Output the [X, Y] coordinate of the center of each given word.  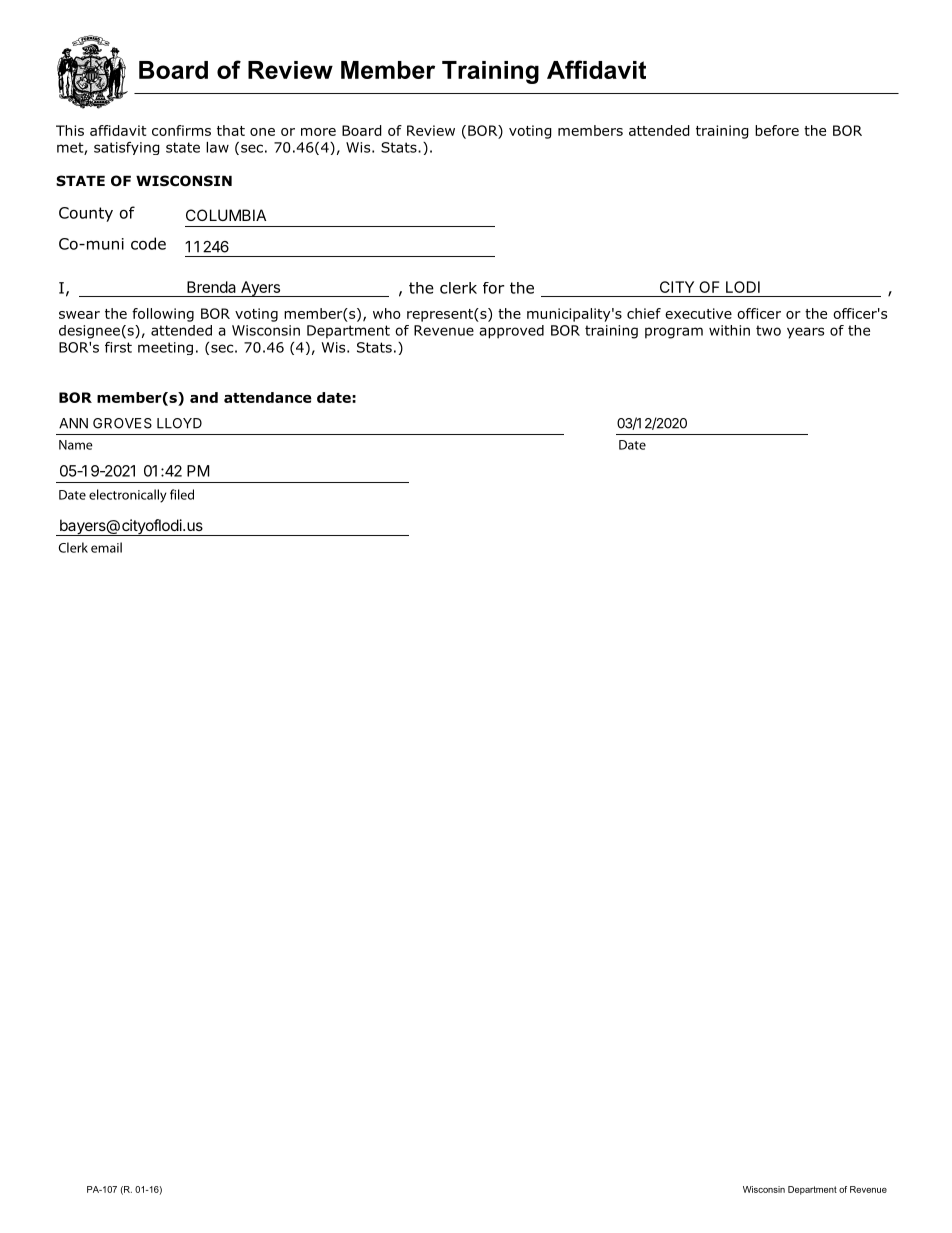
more [318, 132]
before [777, 130]
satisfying [127, 148]
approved [511, 332]
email [106, 547]
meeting [165, 348]
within [729, 330]
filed [182, 494]
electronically [128, 496]
